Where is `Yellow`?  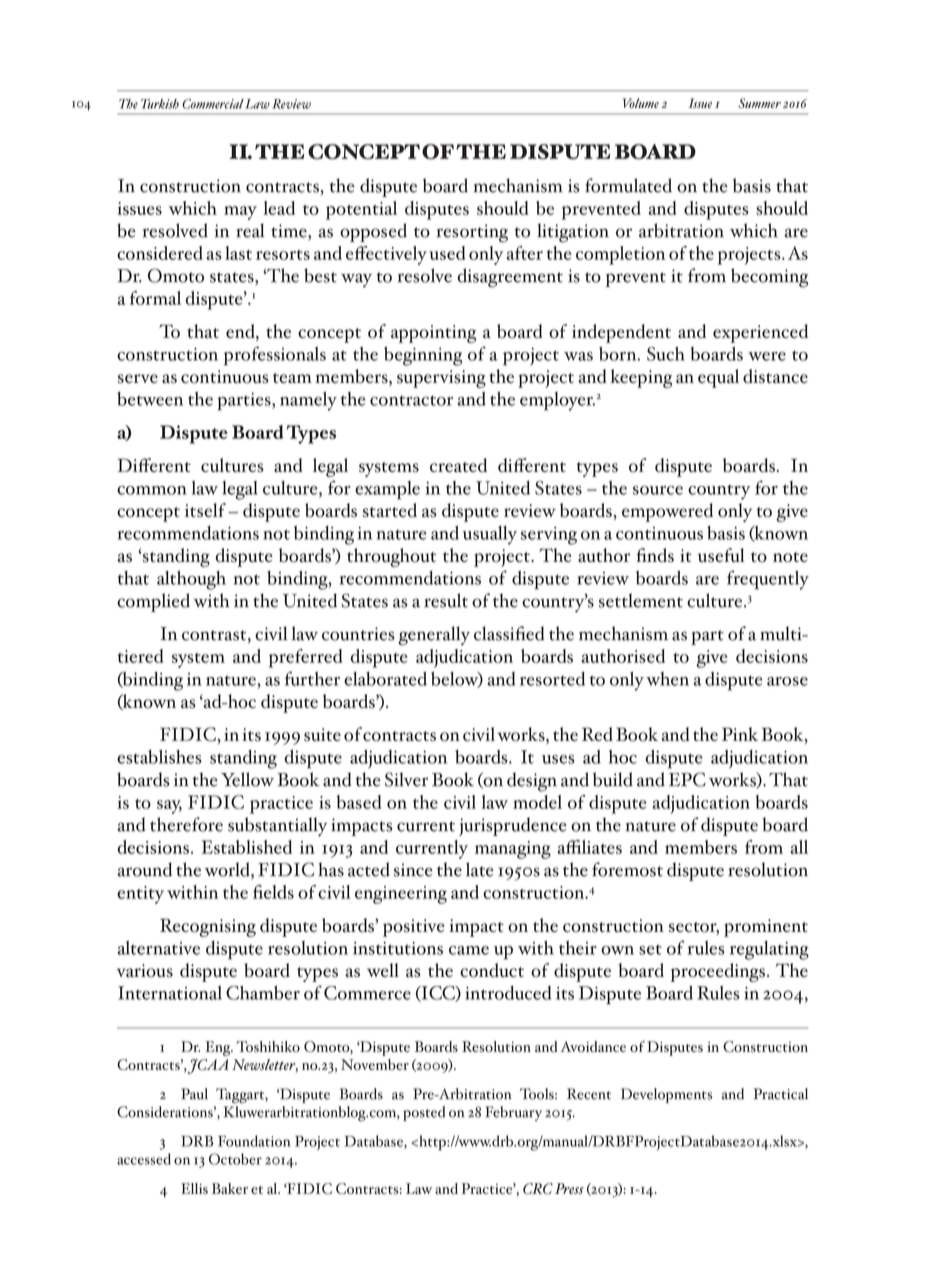
Yellow is located at coordinates (247, 779).
